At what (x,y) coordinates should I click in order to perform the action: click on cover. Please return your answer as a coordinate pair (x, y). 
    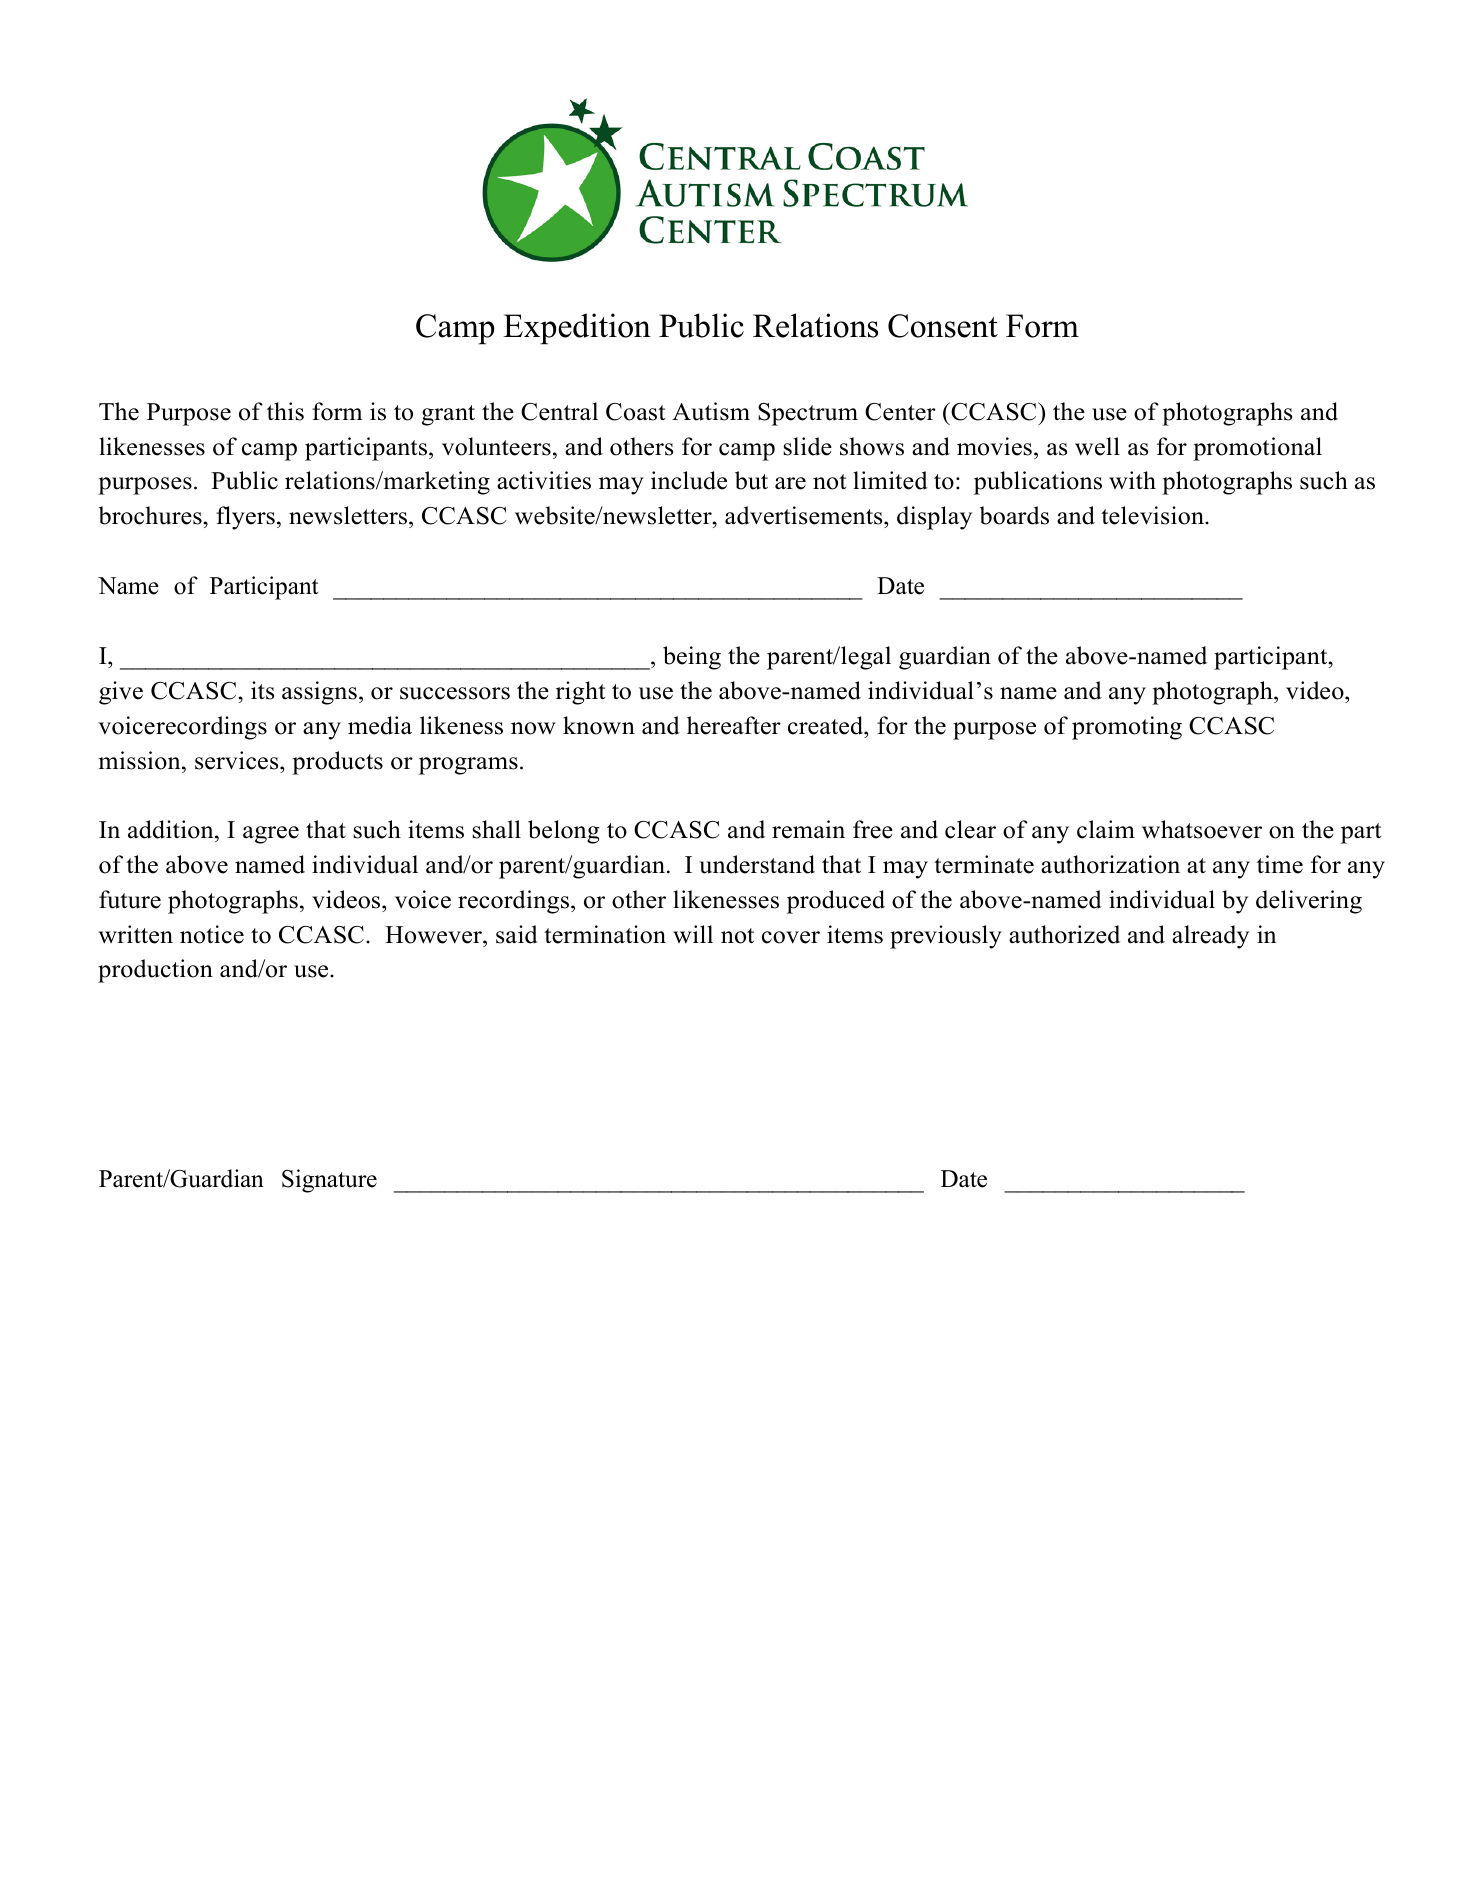
    Looking at the image, I should click on (791, 937).
